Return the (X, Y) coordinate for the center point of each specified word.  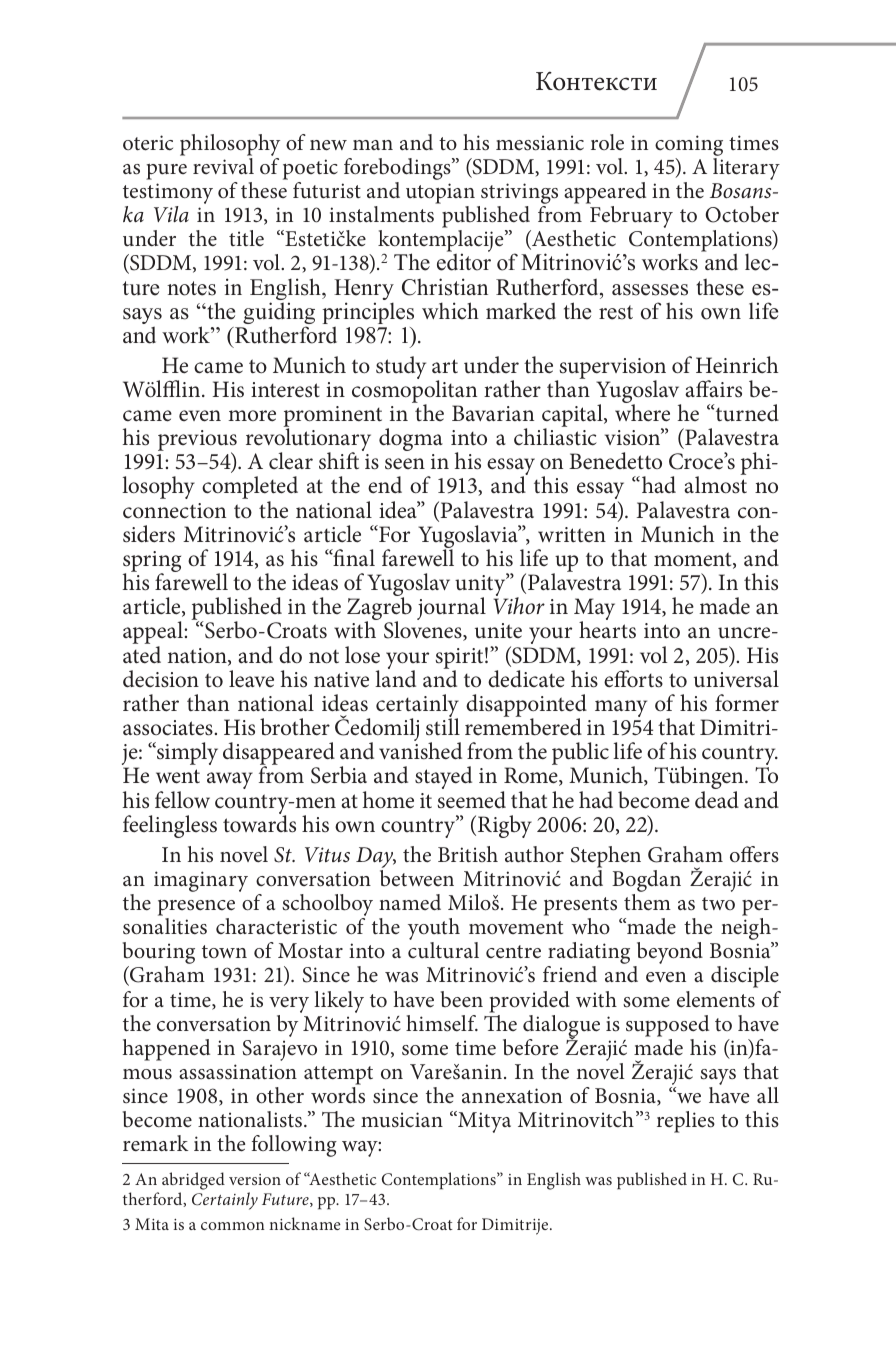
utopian (440, 193)
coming (689, 145)
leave (251, 679)
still (443, 725)
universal (736, 679)
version (255, 1179)
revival (223, 166)
